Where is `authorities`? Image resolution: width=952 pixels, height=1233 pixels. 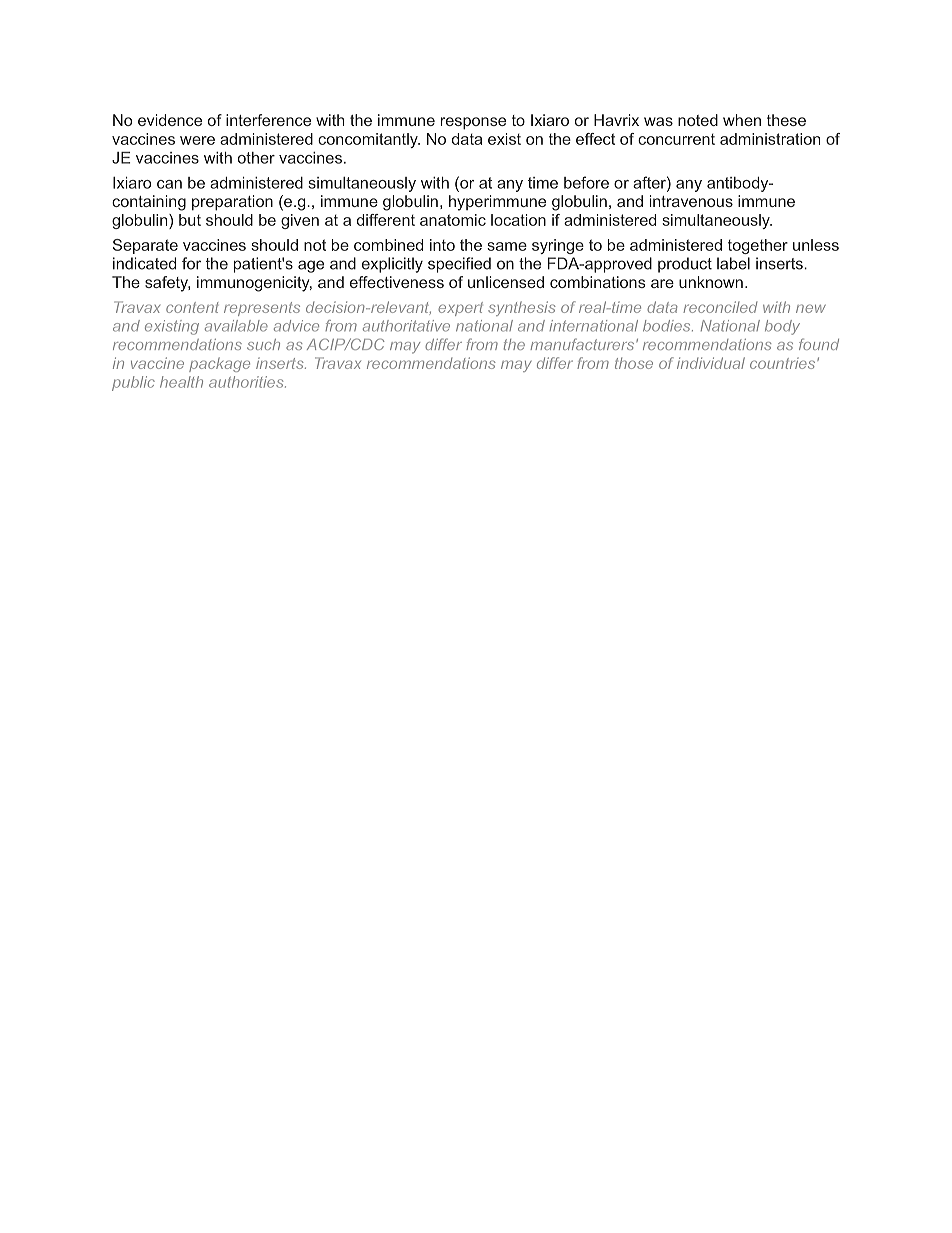
authorities is located at coordinates (247, 382).
